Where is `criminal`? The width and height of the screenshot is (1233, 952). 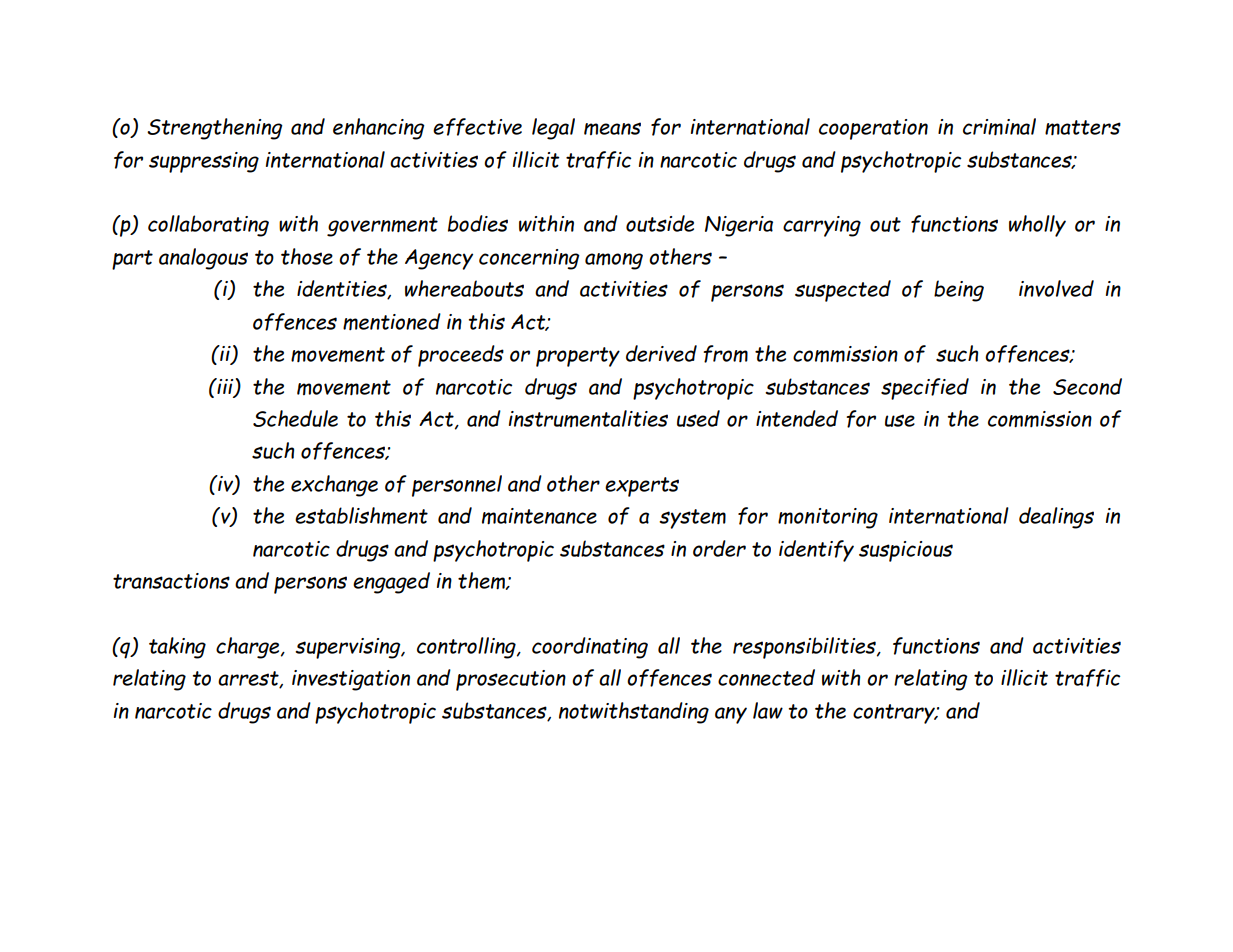
criminal is located at coordinates (999, 126).
